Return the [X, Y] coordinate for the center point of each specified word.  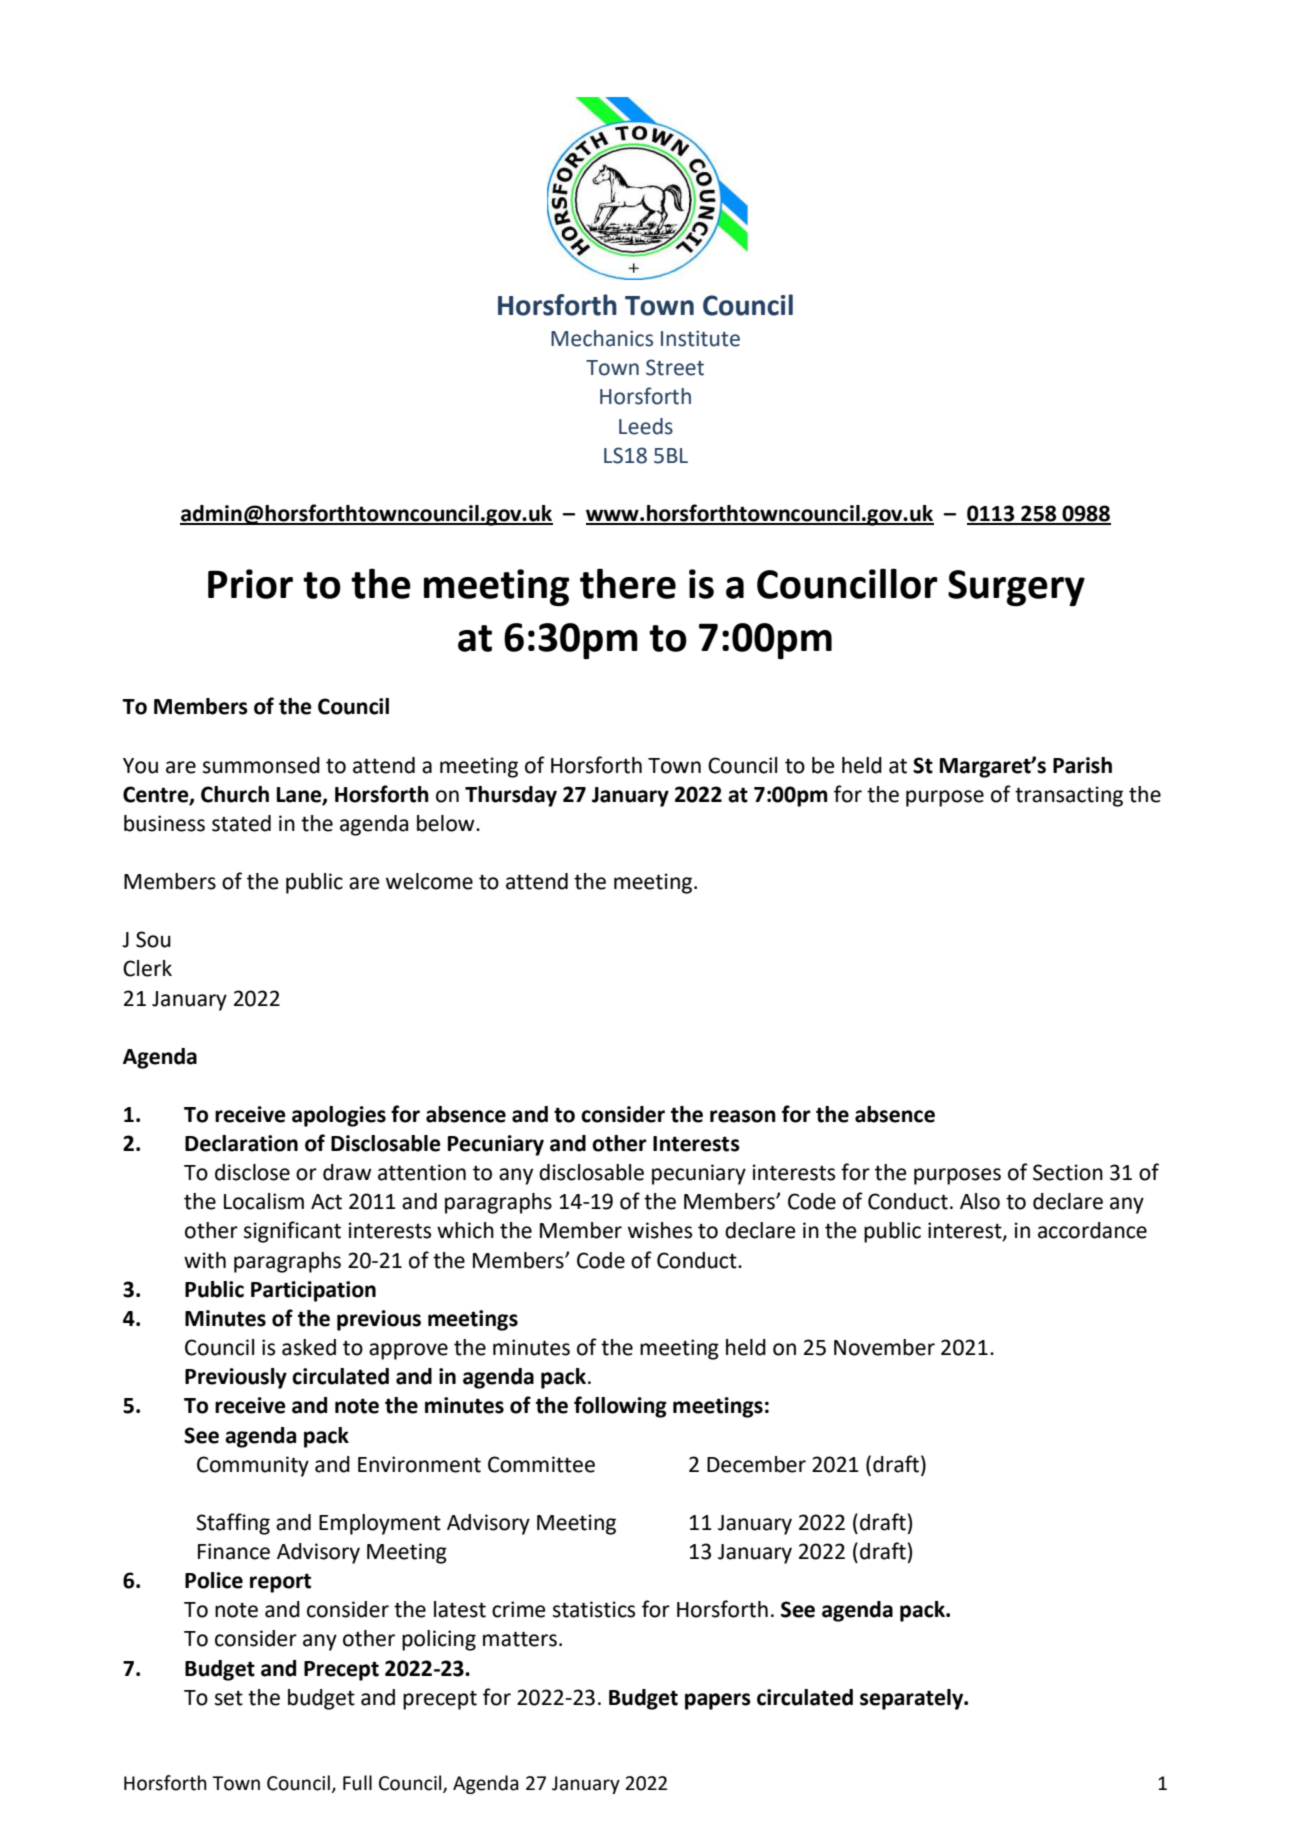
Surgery [1016, 588]
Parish [1082, 765]
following [620, 1407]
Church [235, 794]
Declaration [241, 1143]
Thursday [511, 796]
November [884, 1347]
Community [253, 1466]
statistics [594, 1609]
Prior [250, 584]
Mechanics [602, 338]
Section [1068, 1172]
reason [743, 1116]
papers [718, 1701]
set [229, 1698]
